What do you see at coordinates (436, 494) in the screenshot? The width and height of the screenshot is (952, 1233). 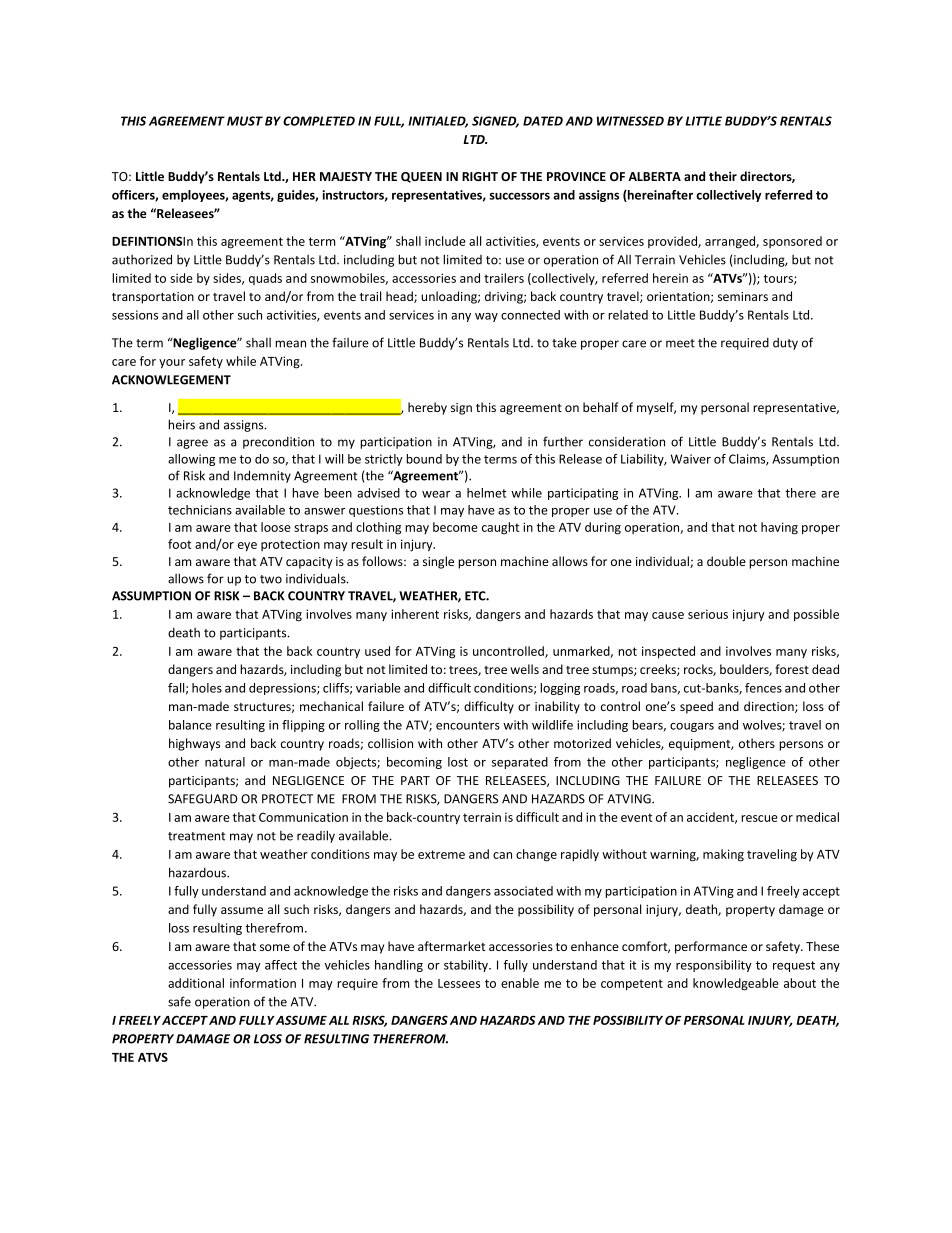 I see `wear` at bounding box center [436, 494].
